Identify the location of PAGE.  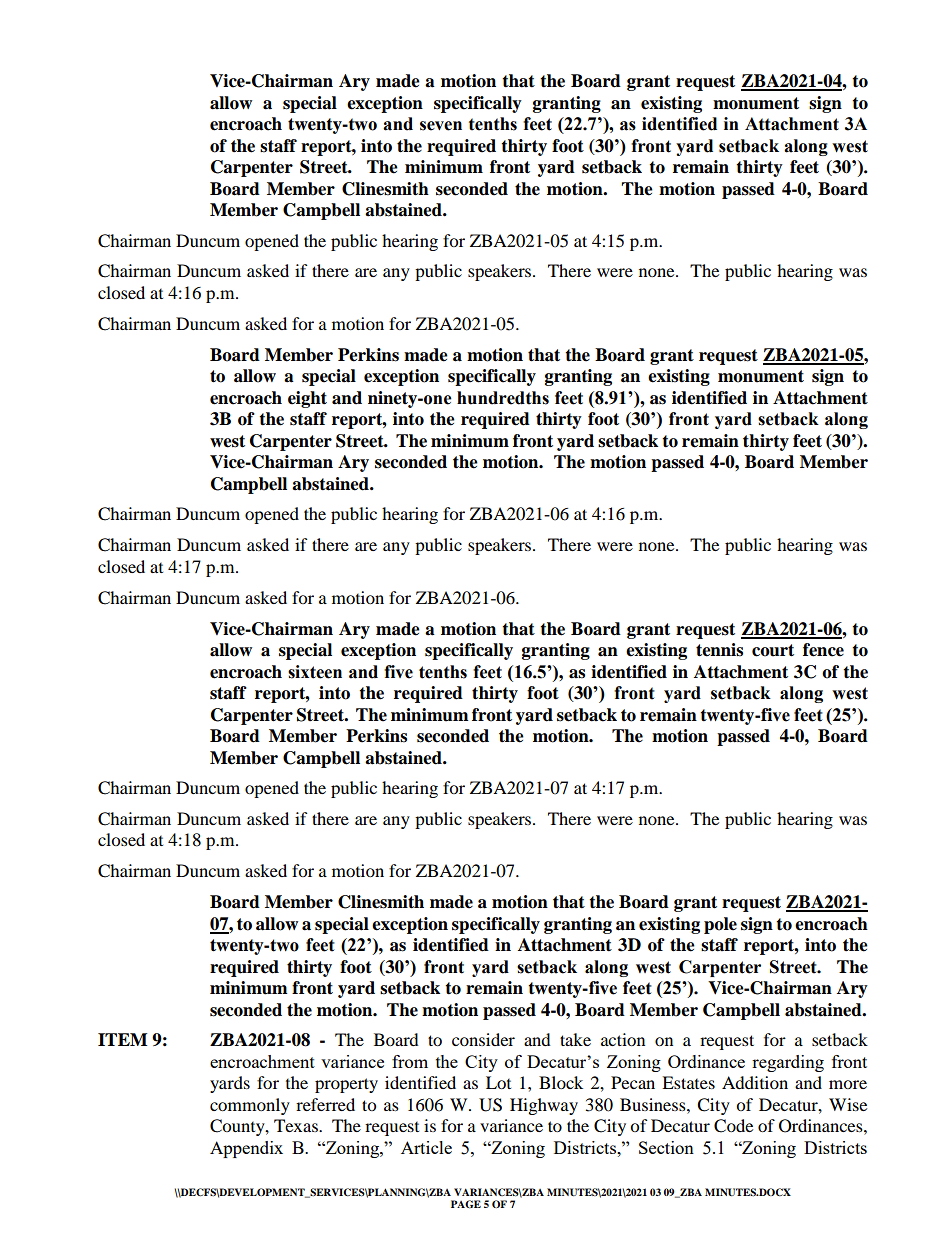
(466, 1204).
